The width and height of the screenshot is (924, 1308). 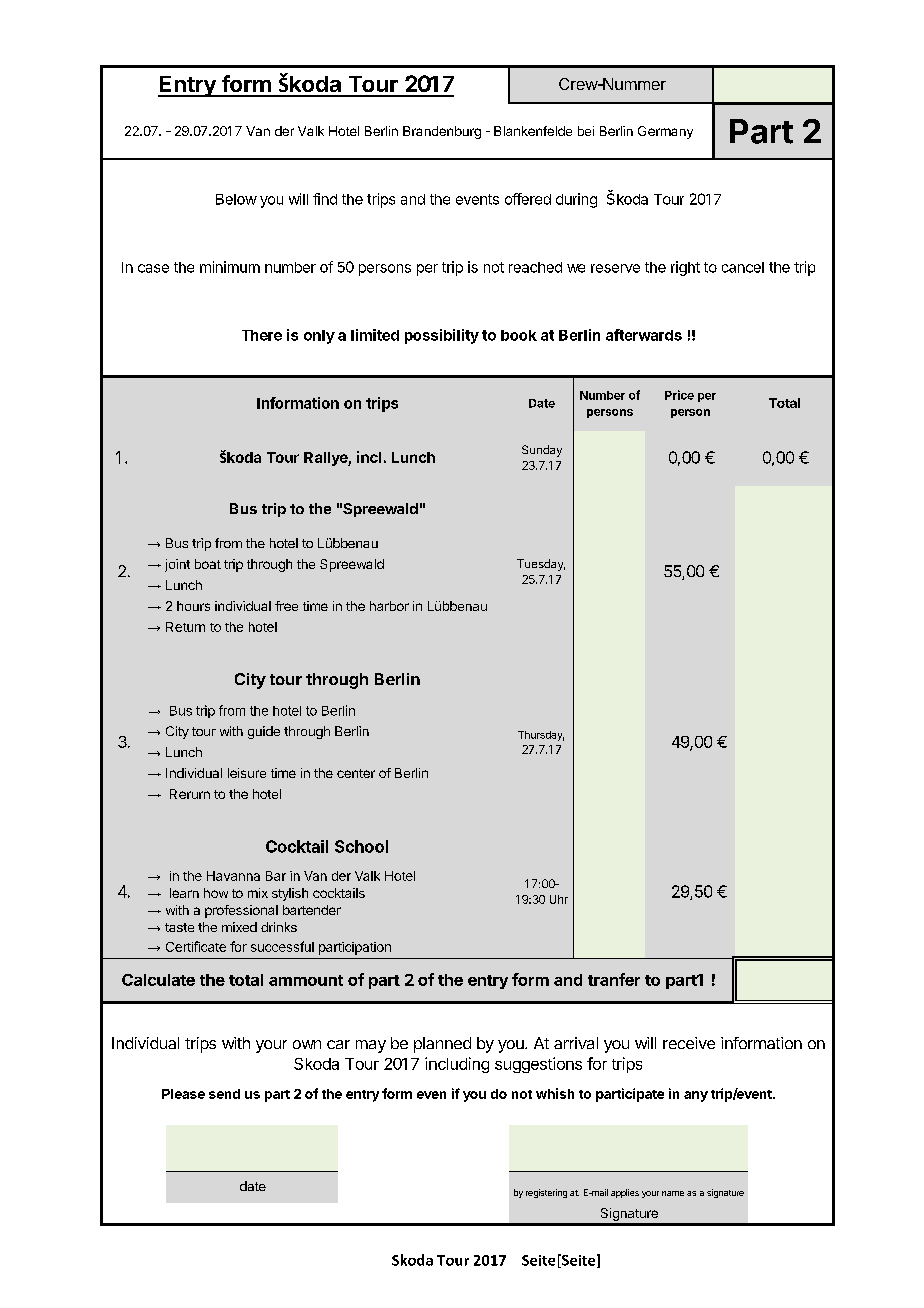 I want to click on Uhr, so click(x=559, y=899).
